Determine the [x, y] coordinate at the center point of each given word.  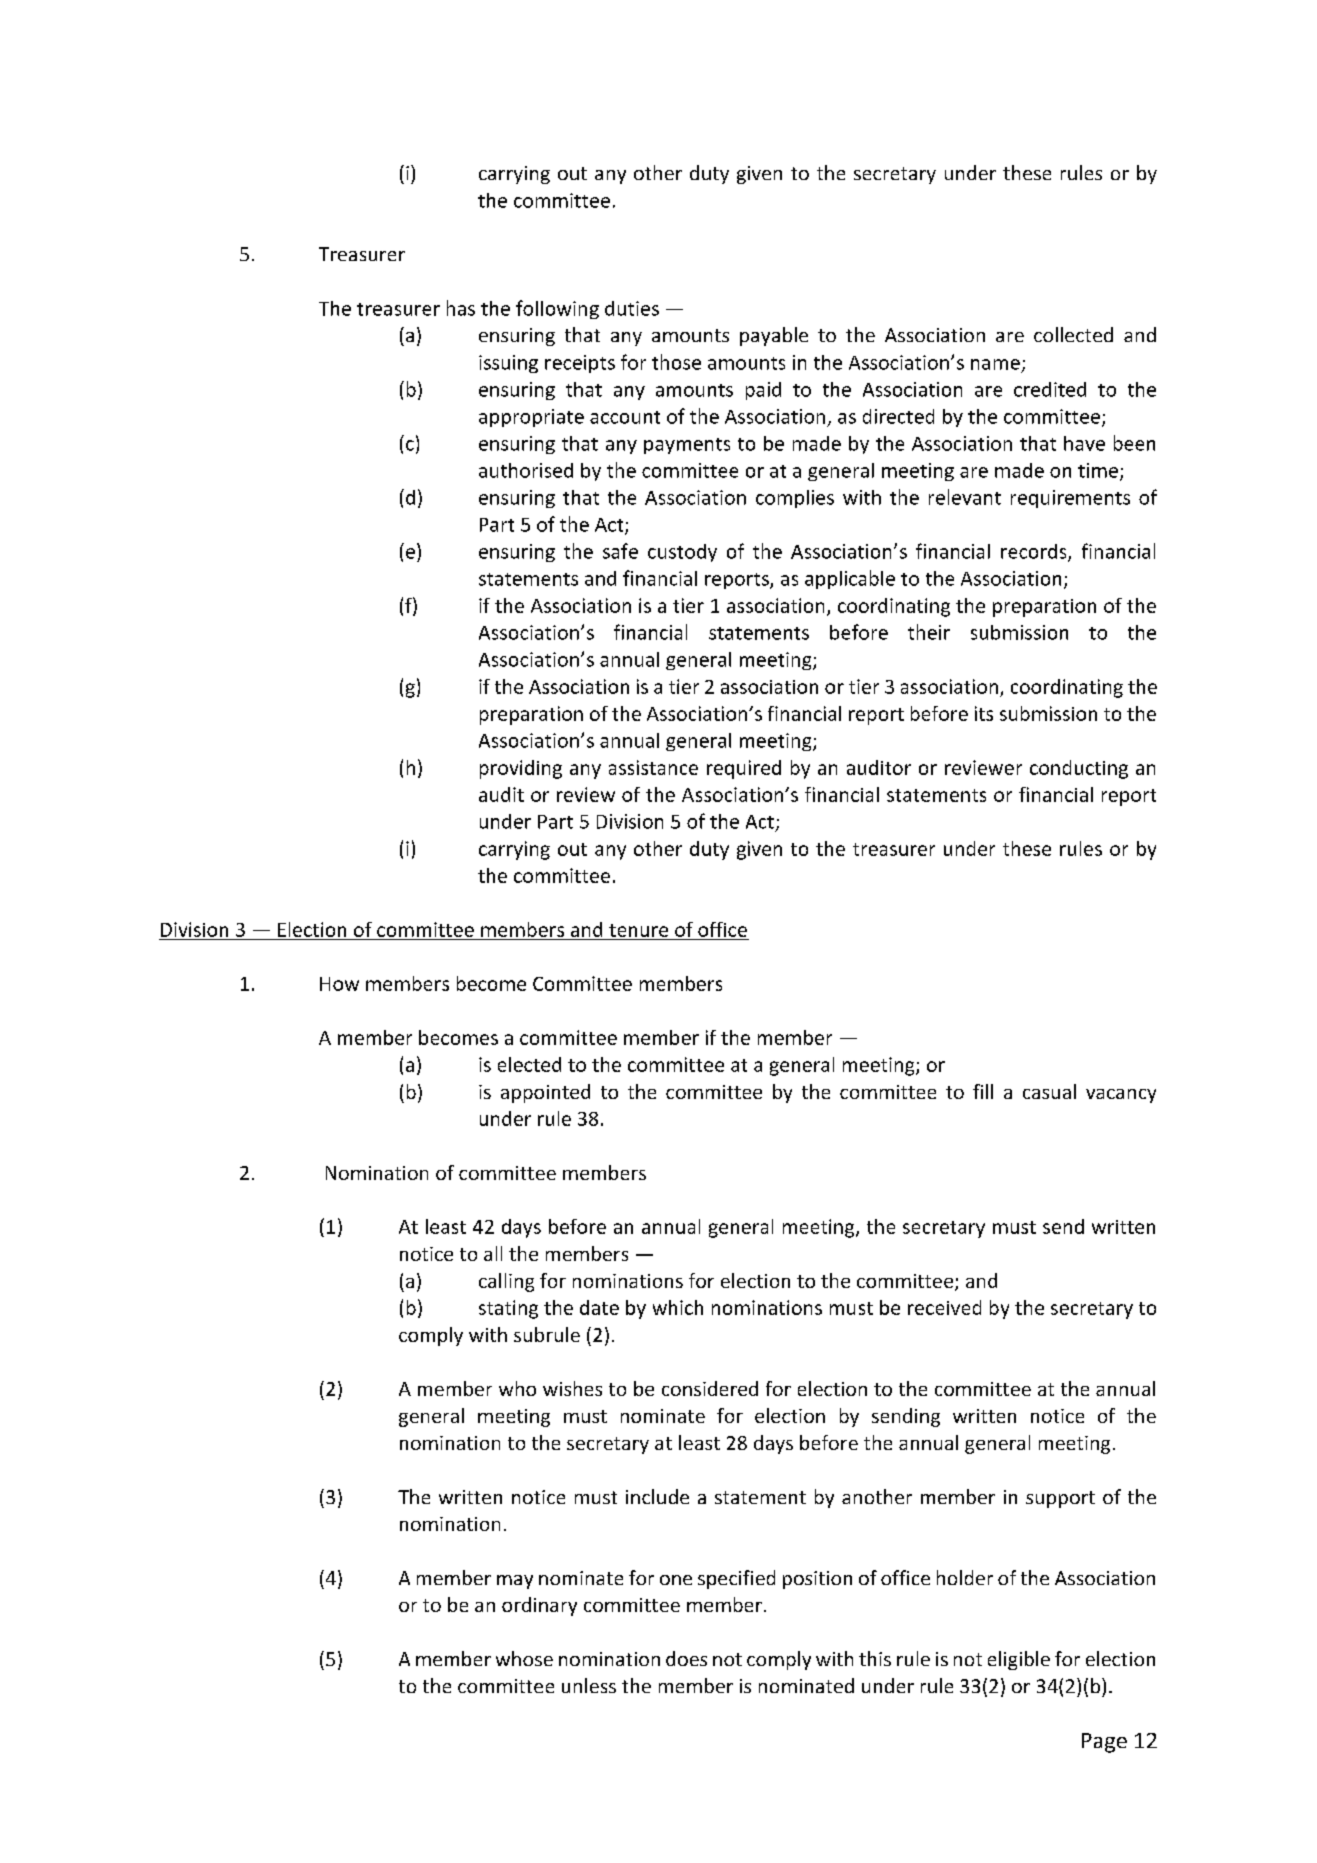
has [461, 308]
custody [682, 553]
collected [1073, 334]
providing [521, 769]
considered [710, 1388]
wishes [572, 1388]
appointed [545, 1093]
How [339, 984]
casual [1049, 1091]
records [1035, 552]
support [1060, 1499]
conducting [1079, 769]
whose [524, 1658]
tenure [638, 930]
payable [774, 336]
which [678, 1307]
